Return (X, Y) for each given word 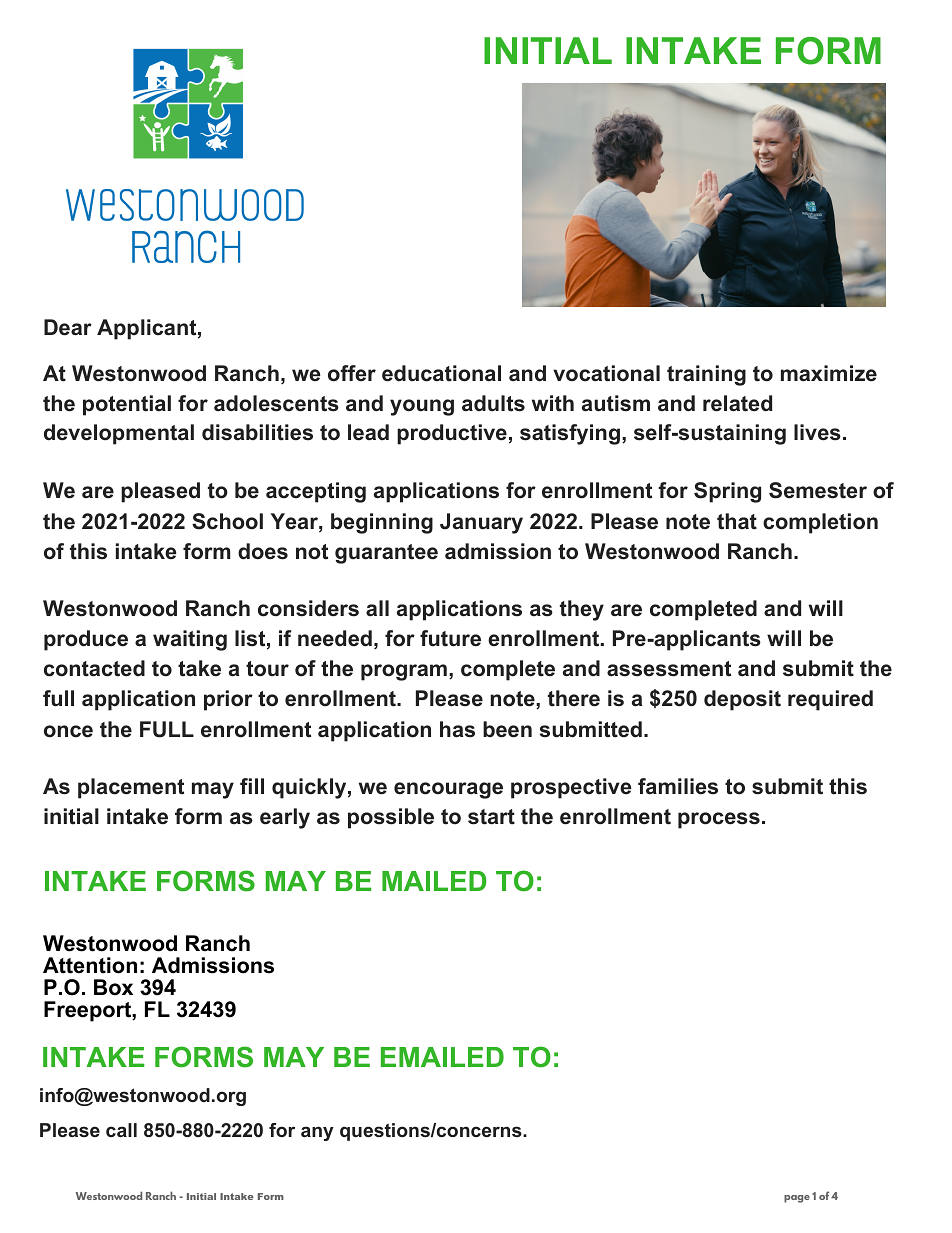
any (317, 1133)
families (678, 786)
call (121, 1130)
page (797, 1199)
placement (131, 788)
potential (127, 405)
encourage (448, 790)
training (706, 375)
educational (441, 373)
